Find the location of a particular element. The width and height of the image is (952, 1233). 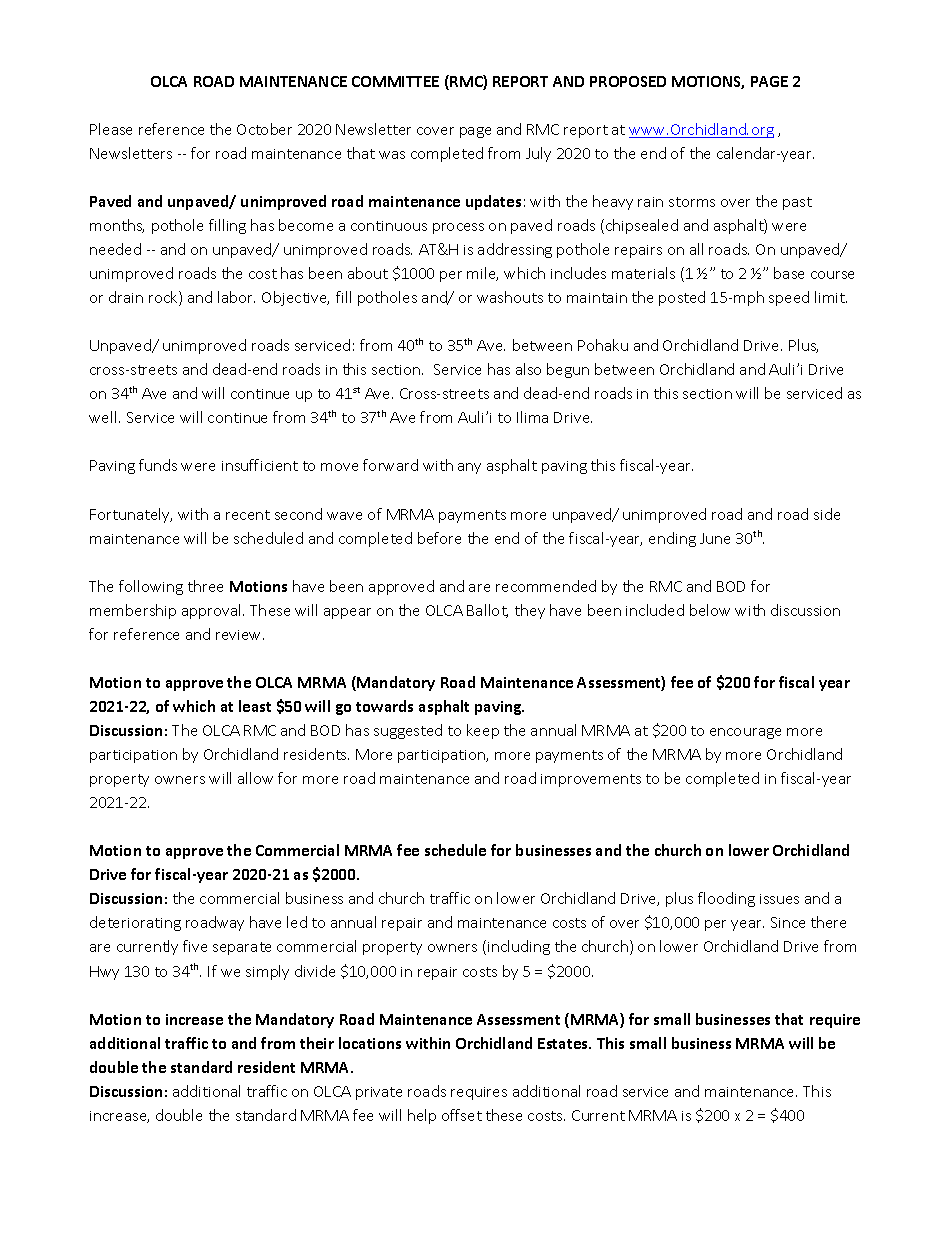

October is located at coordinates (264, 129).
